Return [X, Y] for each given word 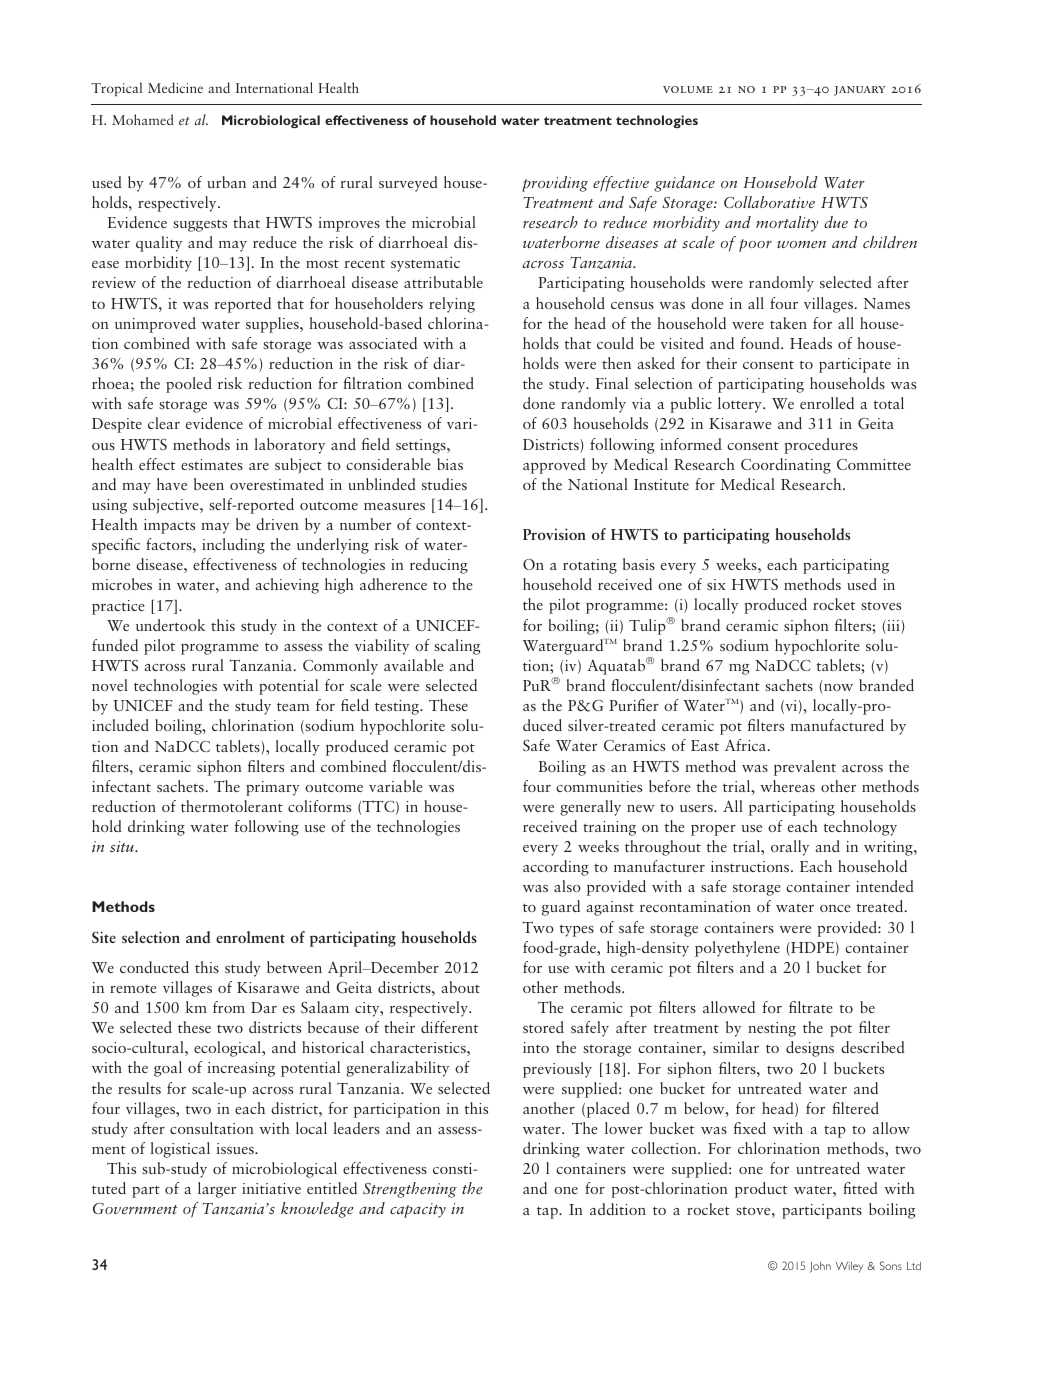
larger [217, 1190]
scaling [457, 647]
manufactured [837, 725]
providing [555, 184]
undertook [170, 625]
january [860, 91]
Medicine [175, 87]
